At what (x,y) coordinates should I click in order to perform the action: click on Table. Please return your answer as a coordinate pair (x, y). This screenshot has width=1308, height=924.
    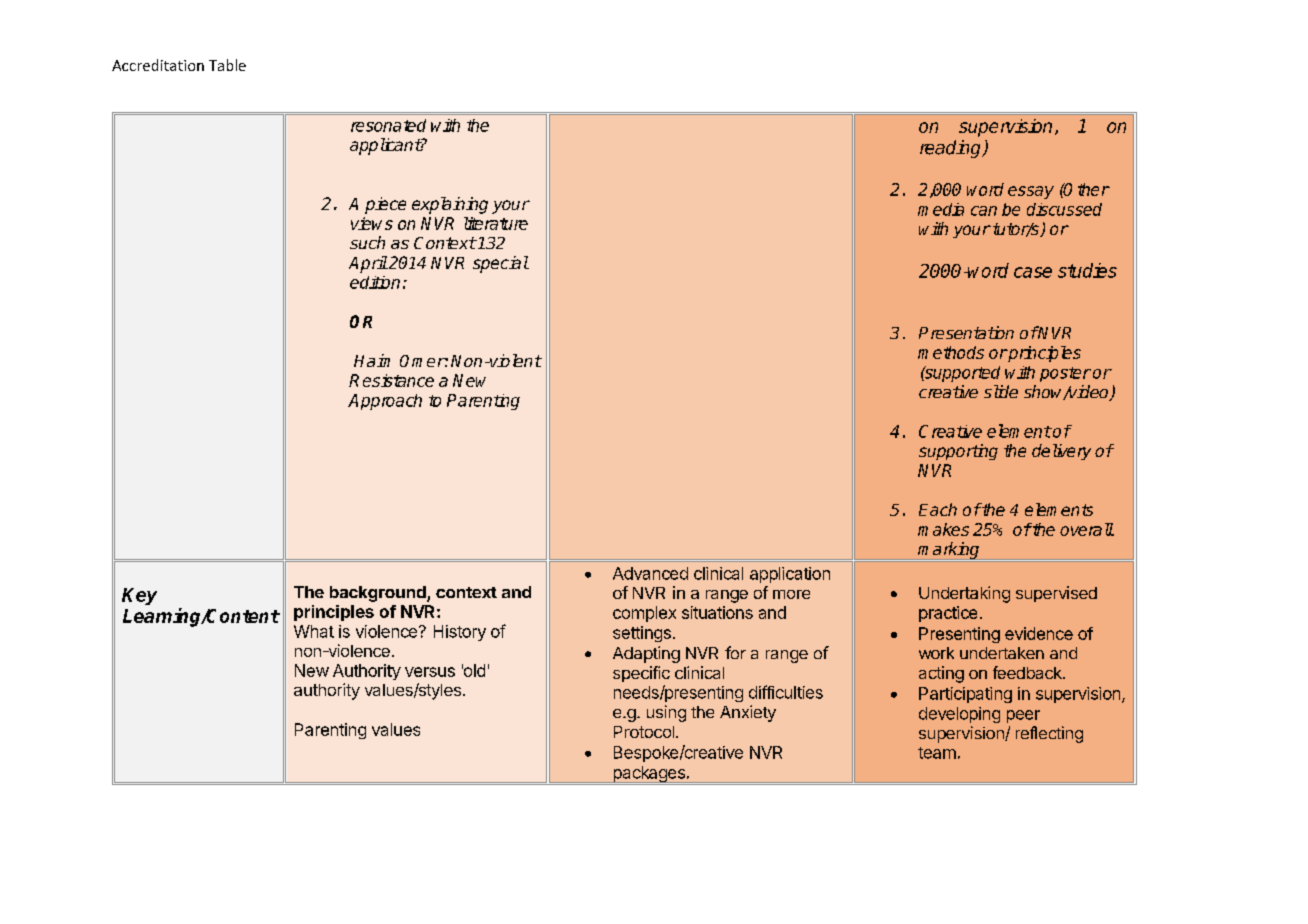
    Looking at the image, I should click on (227, 65).
